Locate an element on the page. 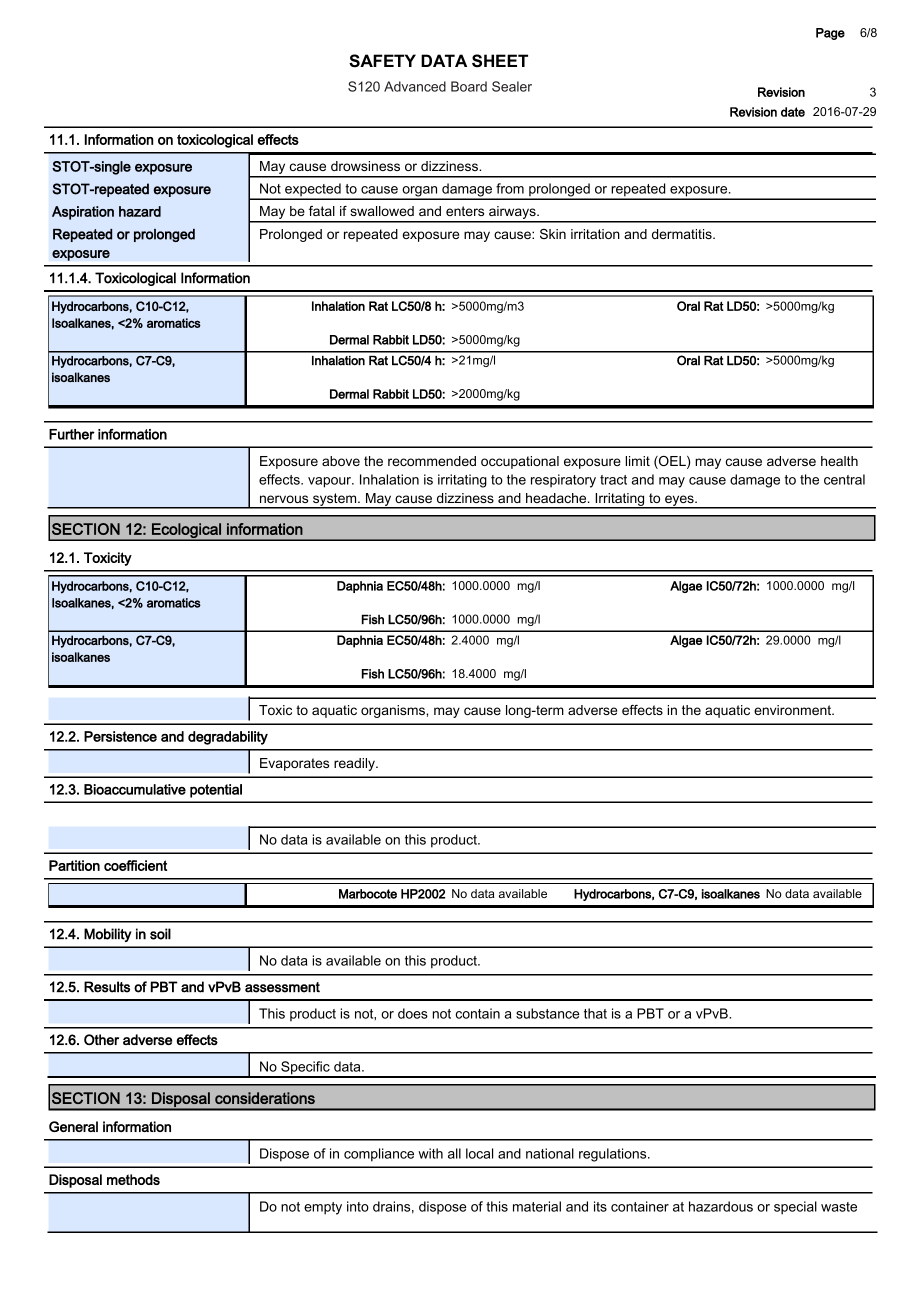  Persistence is located at coordinates (120, 736).
